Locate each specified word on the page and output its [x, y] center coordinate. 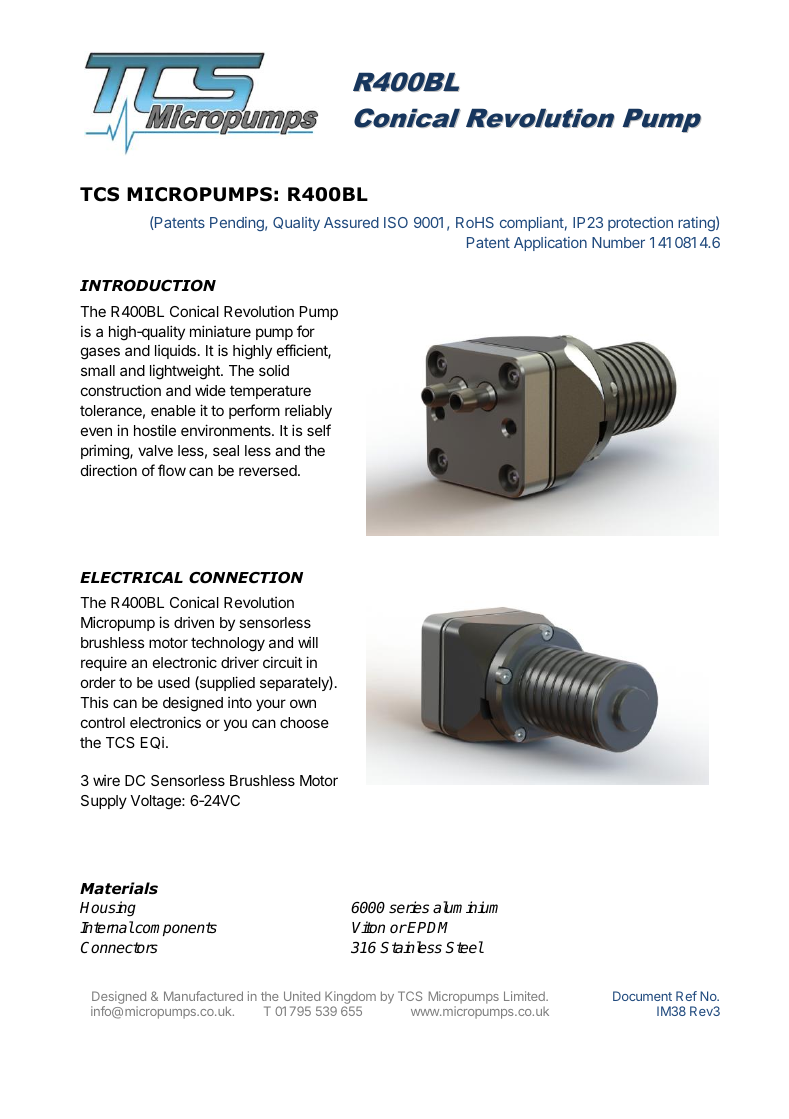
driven [194, 622]
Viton [368, 927]
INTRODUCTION [148, 286]
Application [550, 244]
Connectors [119, 947]
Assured [351, 222]
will [308, 642]
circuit [282, 662]
